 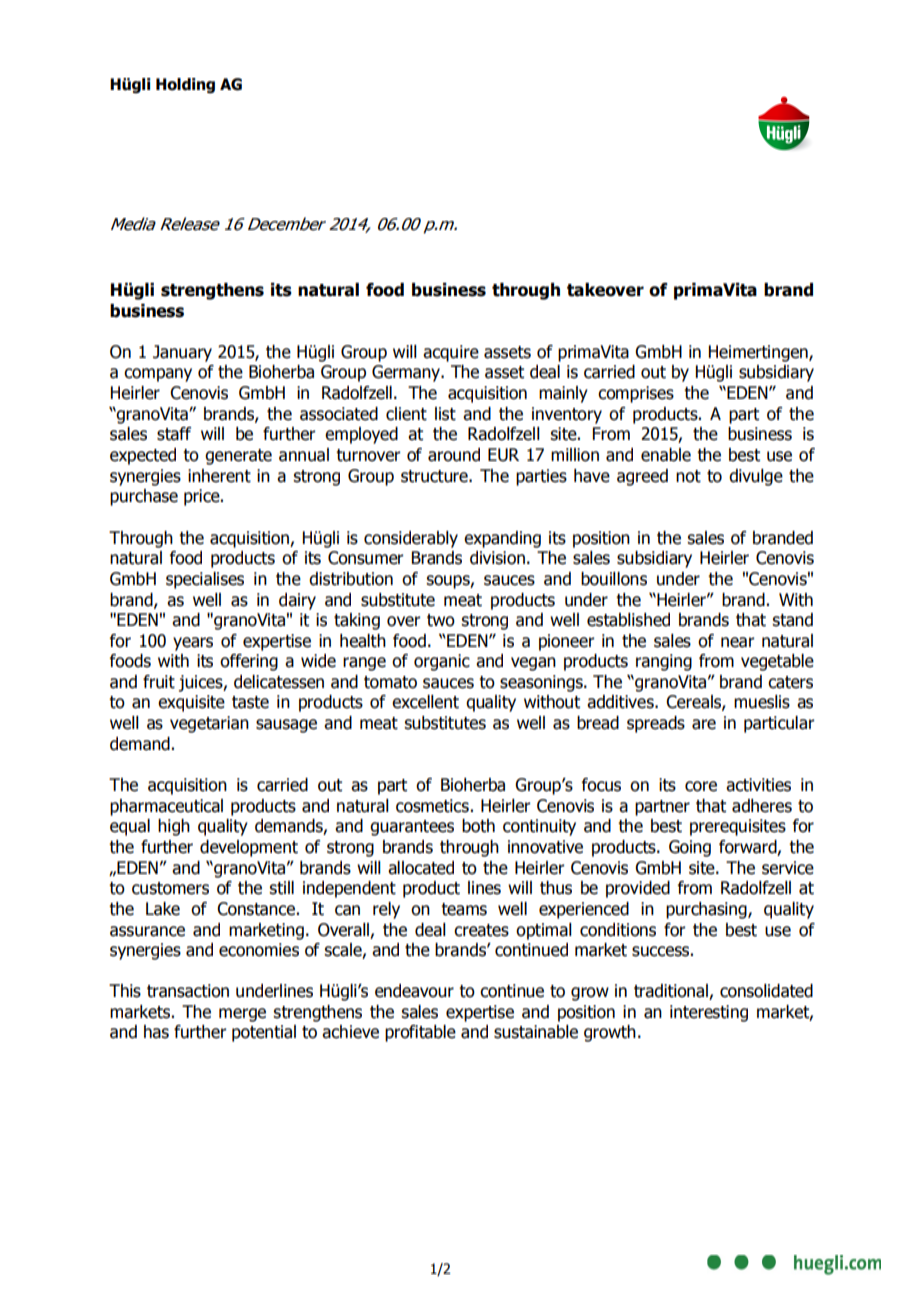 I want to click on interesting, so click(x=709, y=1013).
